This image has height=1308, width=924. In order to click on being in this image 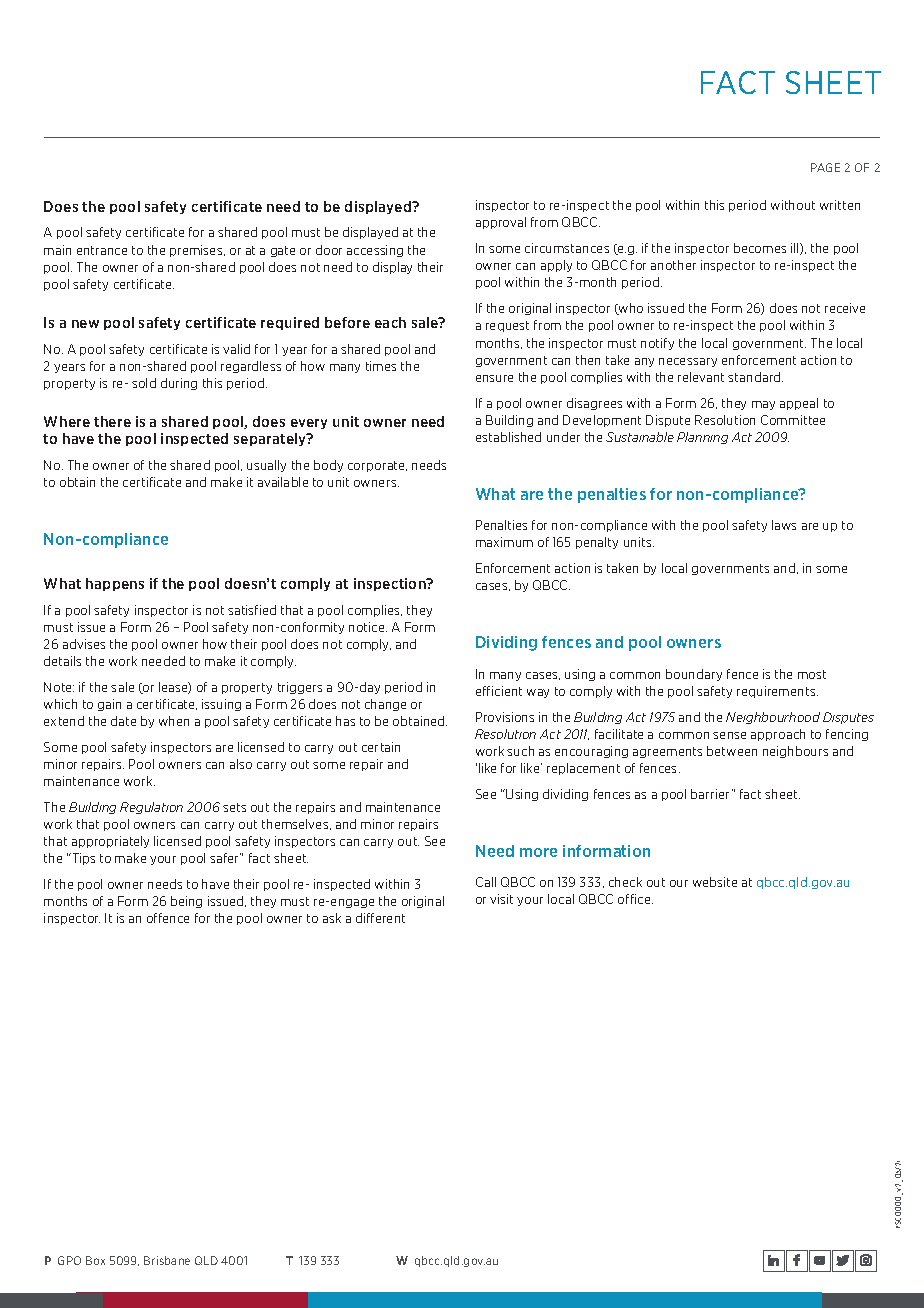, I will do `click(186, 902)`.
